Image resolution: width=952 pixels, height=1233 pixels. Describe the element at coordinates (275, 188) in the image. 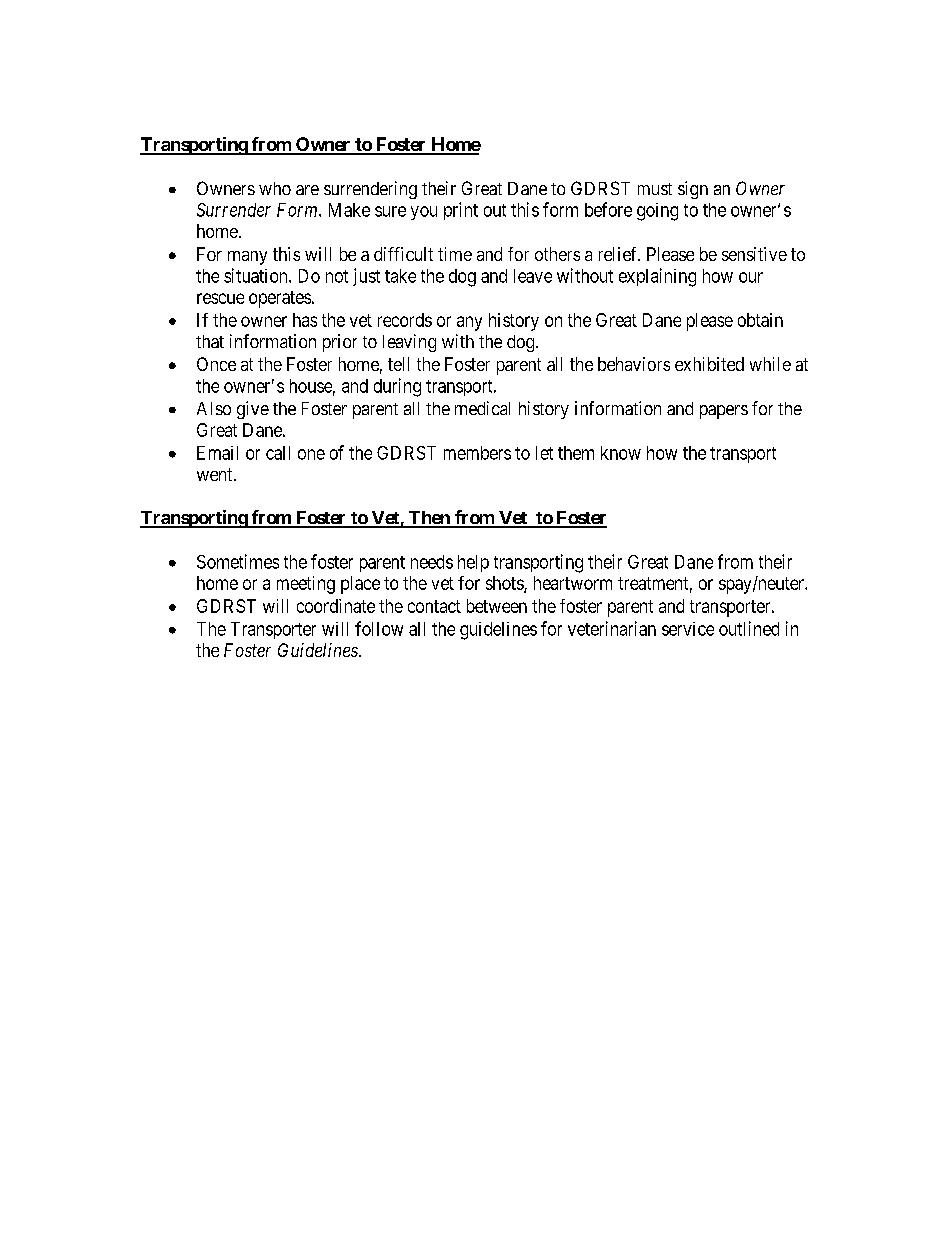

I see `who` at that location.
